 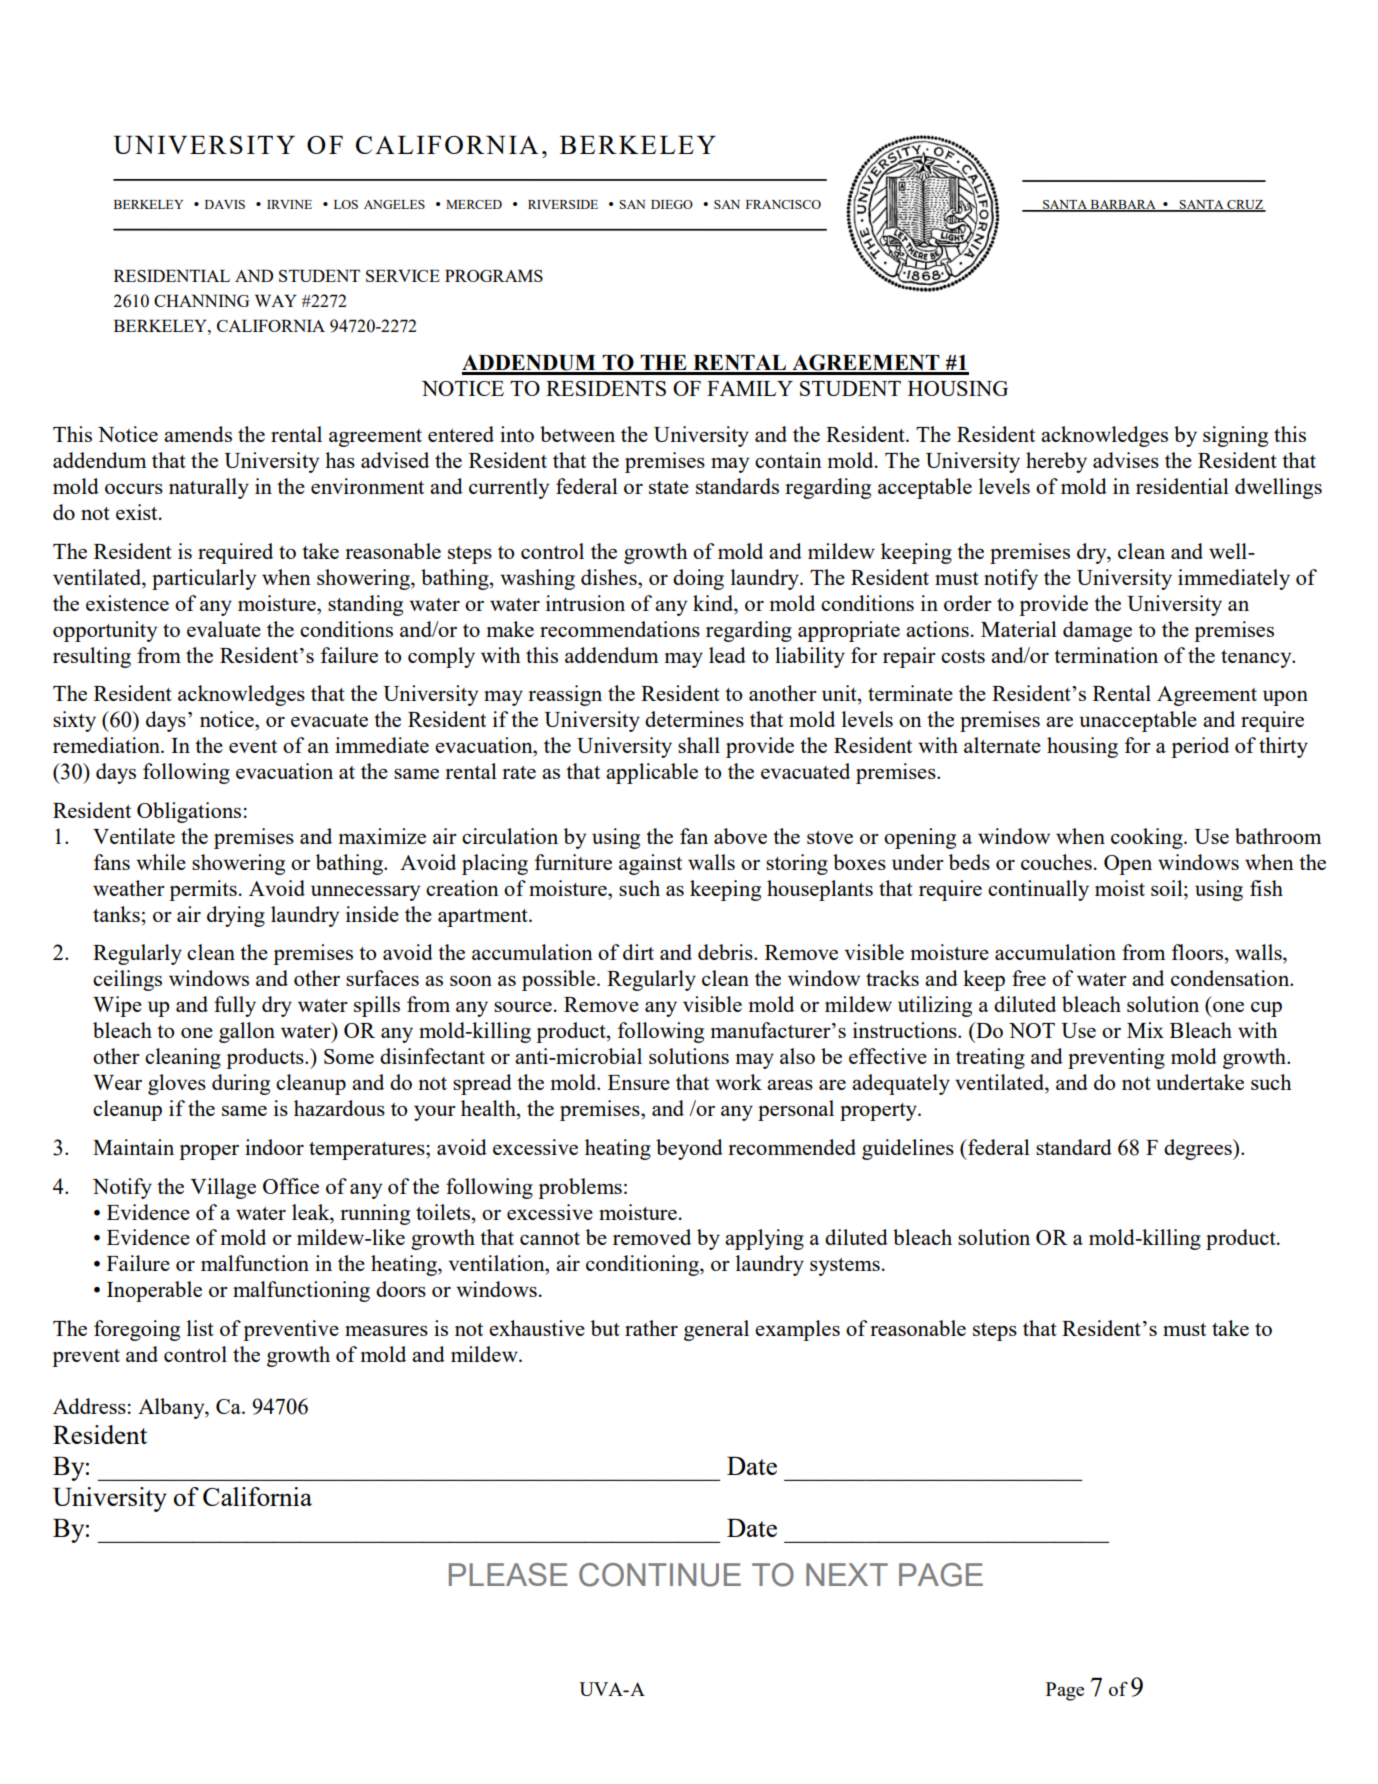 What do you see at coordinates (225, 204) in the document?
I see `DAVIS` at bounding box center [225, 204].
